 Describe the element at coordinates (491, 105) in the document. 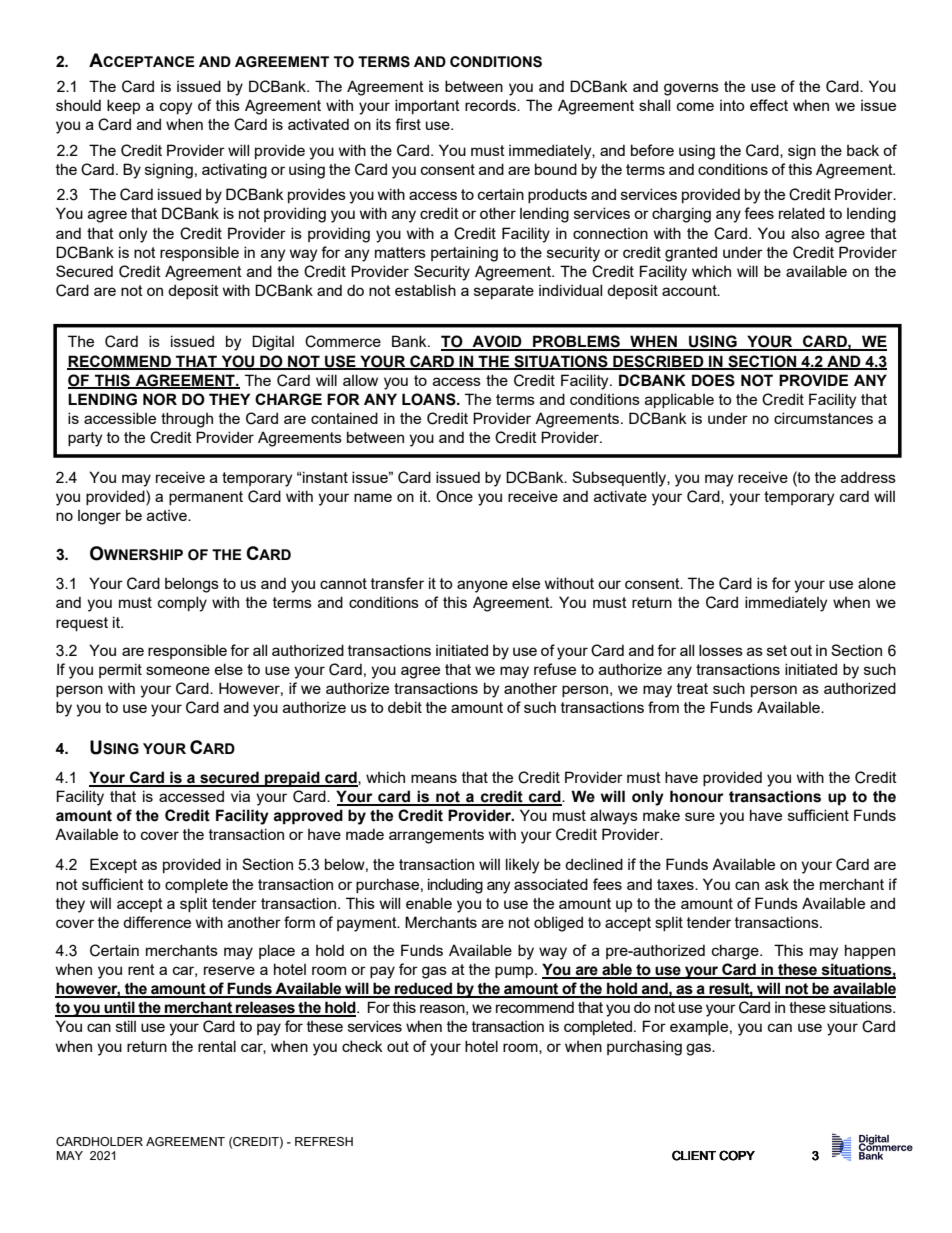

I see `records` at that location.
